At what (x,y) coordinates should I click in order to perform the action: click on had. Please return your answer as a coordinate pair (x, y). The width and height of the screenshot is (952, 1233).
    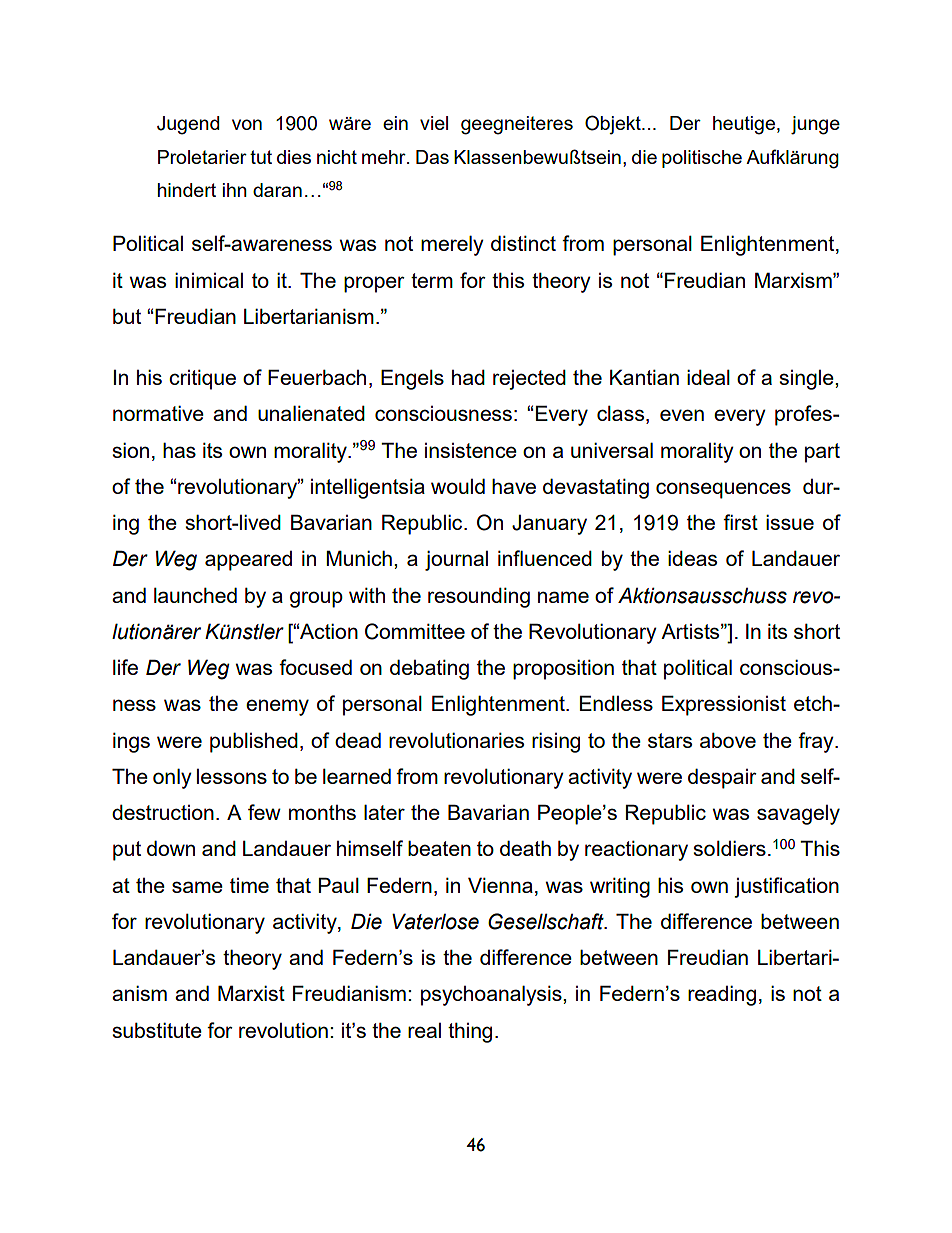
    Looking at the image, I should click on (468, 377).
